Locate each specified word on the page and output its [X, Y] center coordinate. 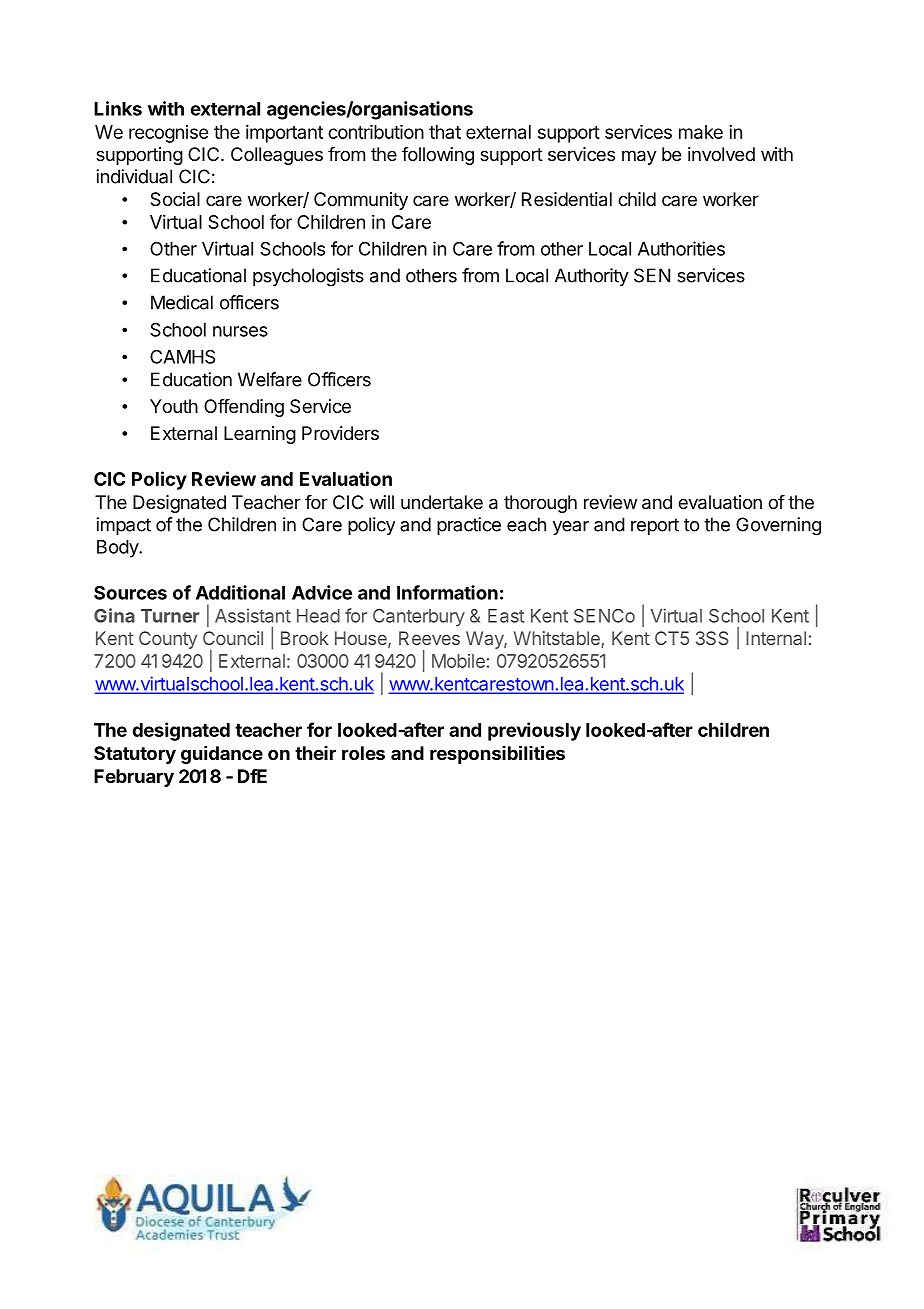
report [655, 526]
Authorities [681, 248]
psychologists [308, 277]
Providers [340, 433]
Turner [170, 616]
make [701, 132]
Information [447, 592]
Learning [260, 435]
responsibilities [497, 754]
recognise [168, 134]
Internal [776, 638]
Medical [182, 302]
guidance [222, 755]
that [445, 132]
